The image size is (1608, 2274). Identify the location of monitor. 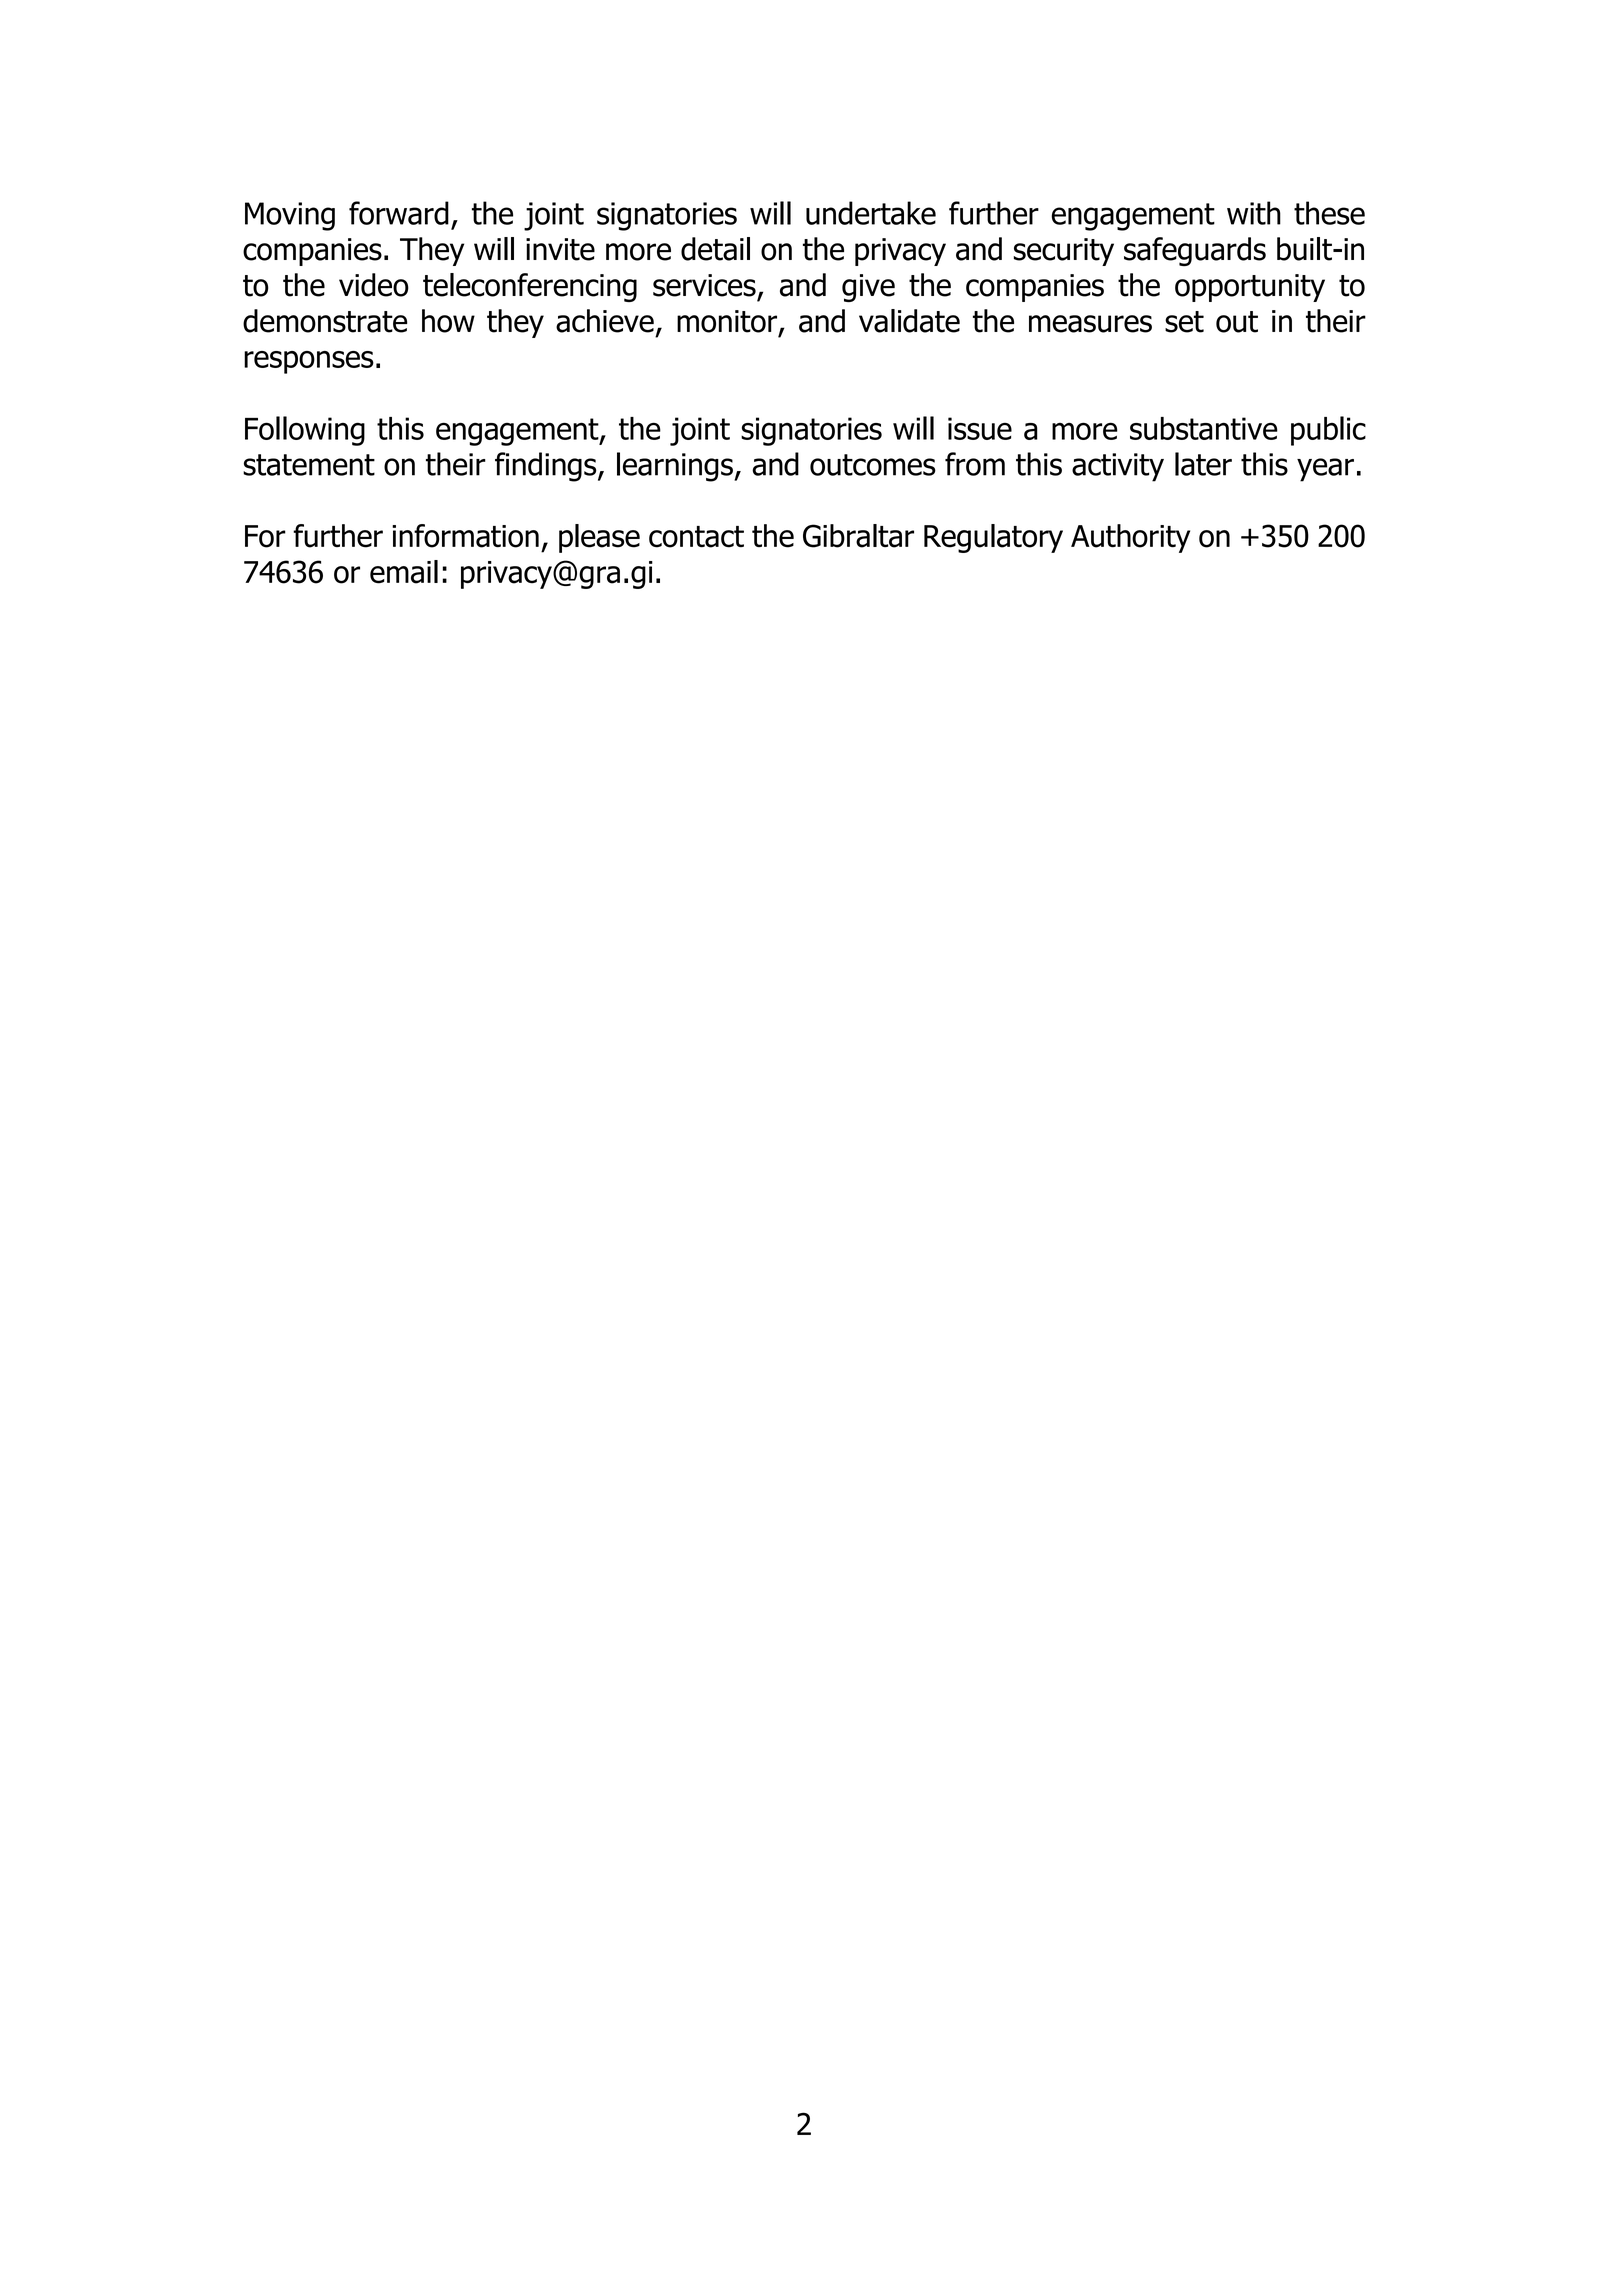
(727, 321).
